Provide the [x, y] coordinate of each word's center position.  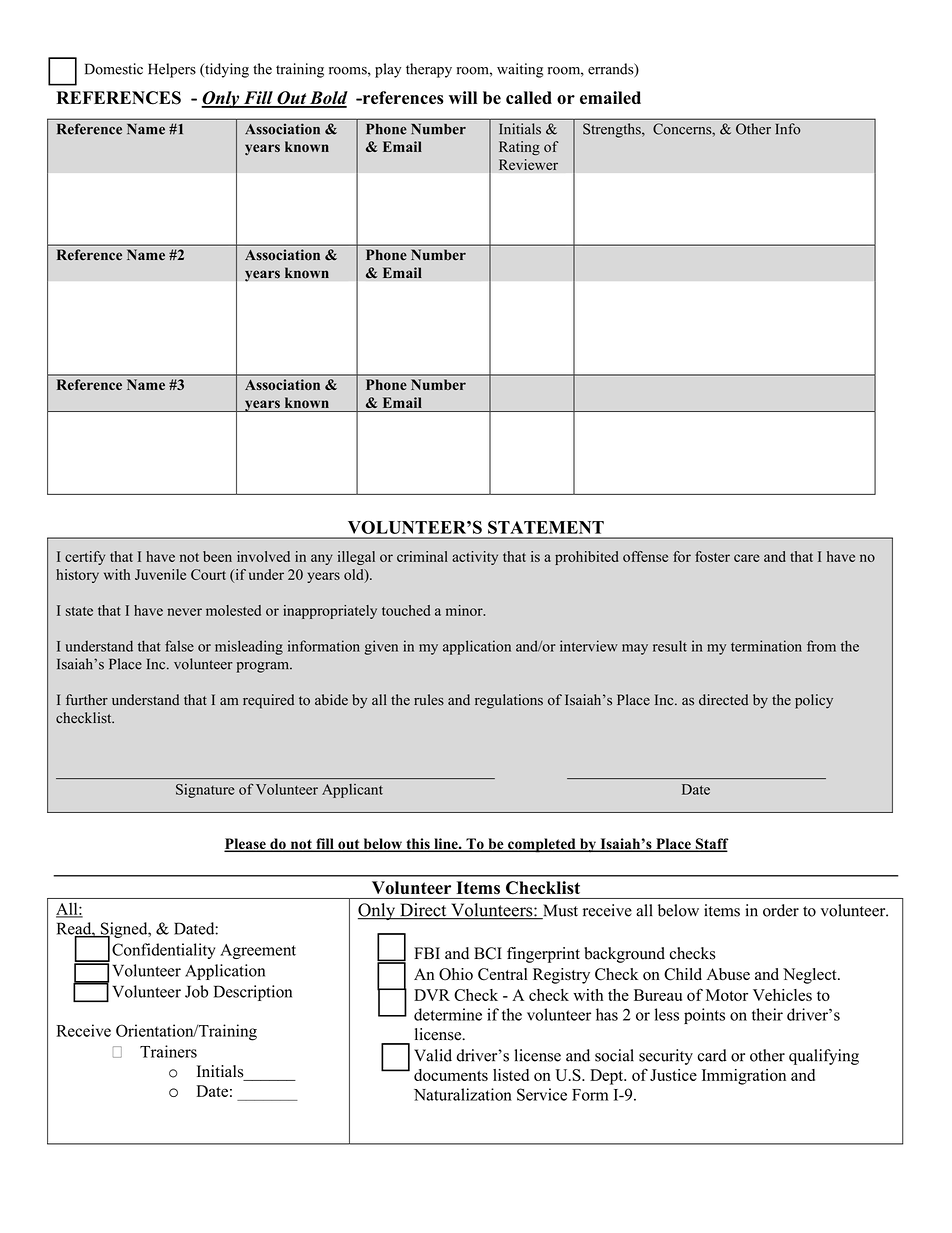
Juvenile [160, 574]
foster [712, 556]
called [529, 97]
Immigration [744, 1077]
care [746, 558]
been [217, 556]
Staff [711, 845]
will [463, 97]
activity [475, 558]
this [418, 845]
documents [451, 1075]
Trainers [168, 1051]
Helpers [172, 70]
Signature [205, 791]
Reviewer [528, 164]
